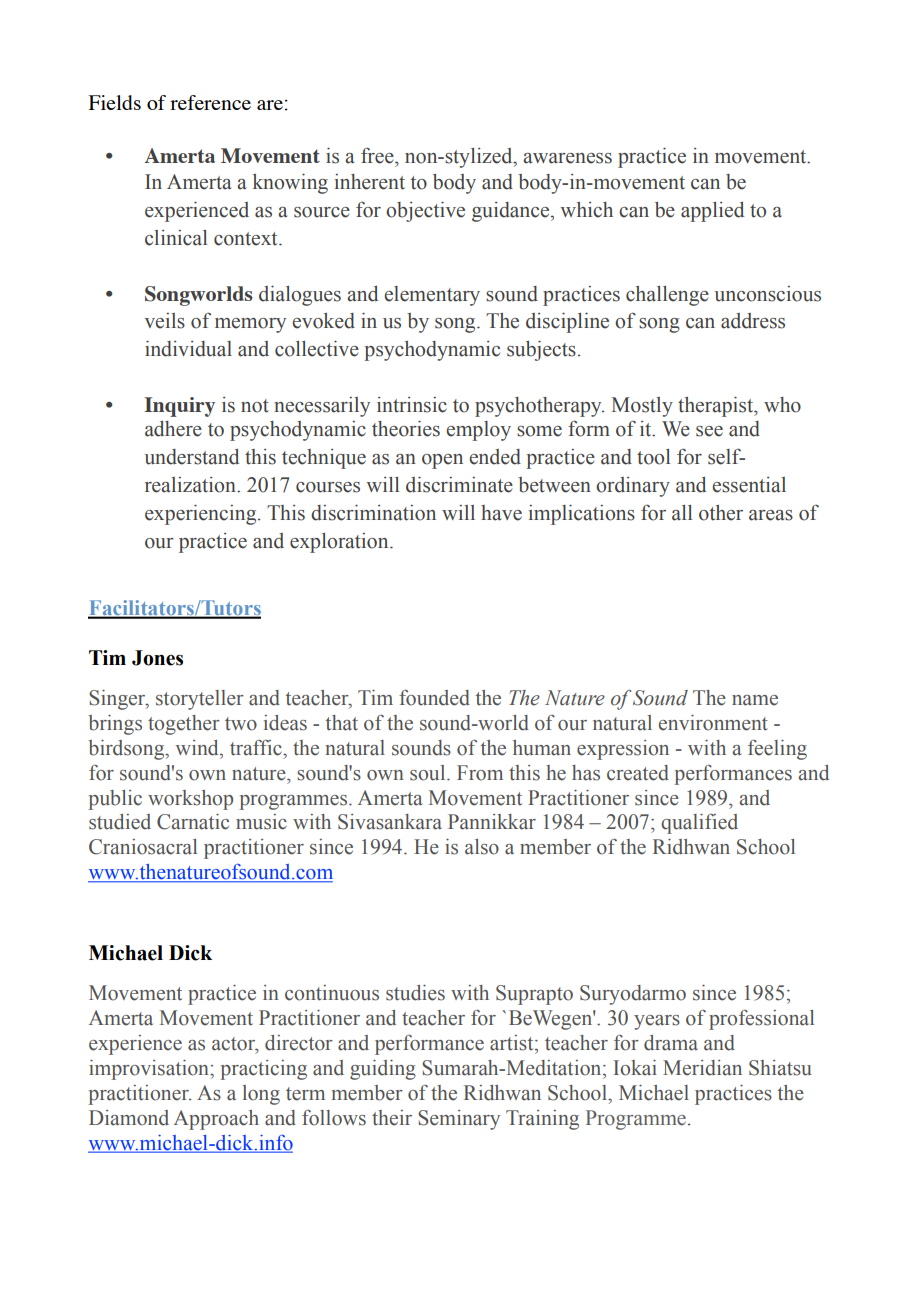 The height and width of the screenshot is (1308, 924). I want to click on applied, so click(712, 212).
